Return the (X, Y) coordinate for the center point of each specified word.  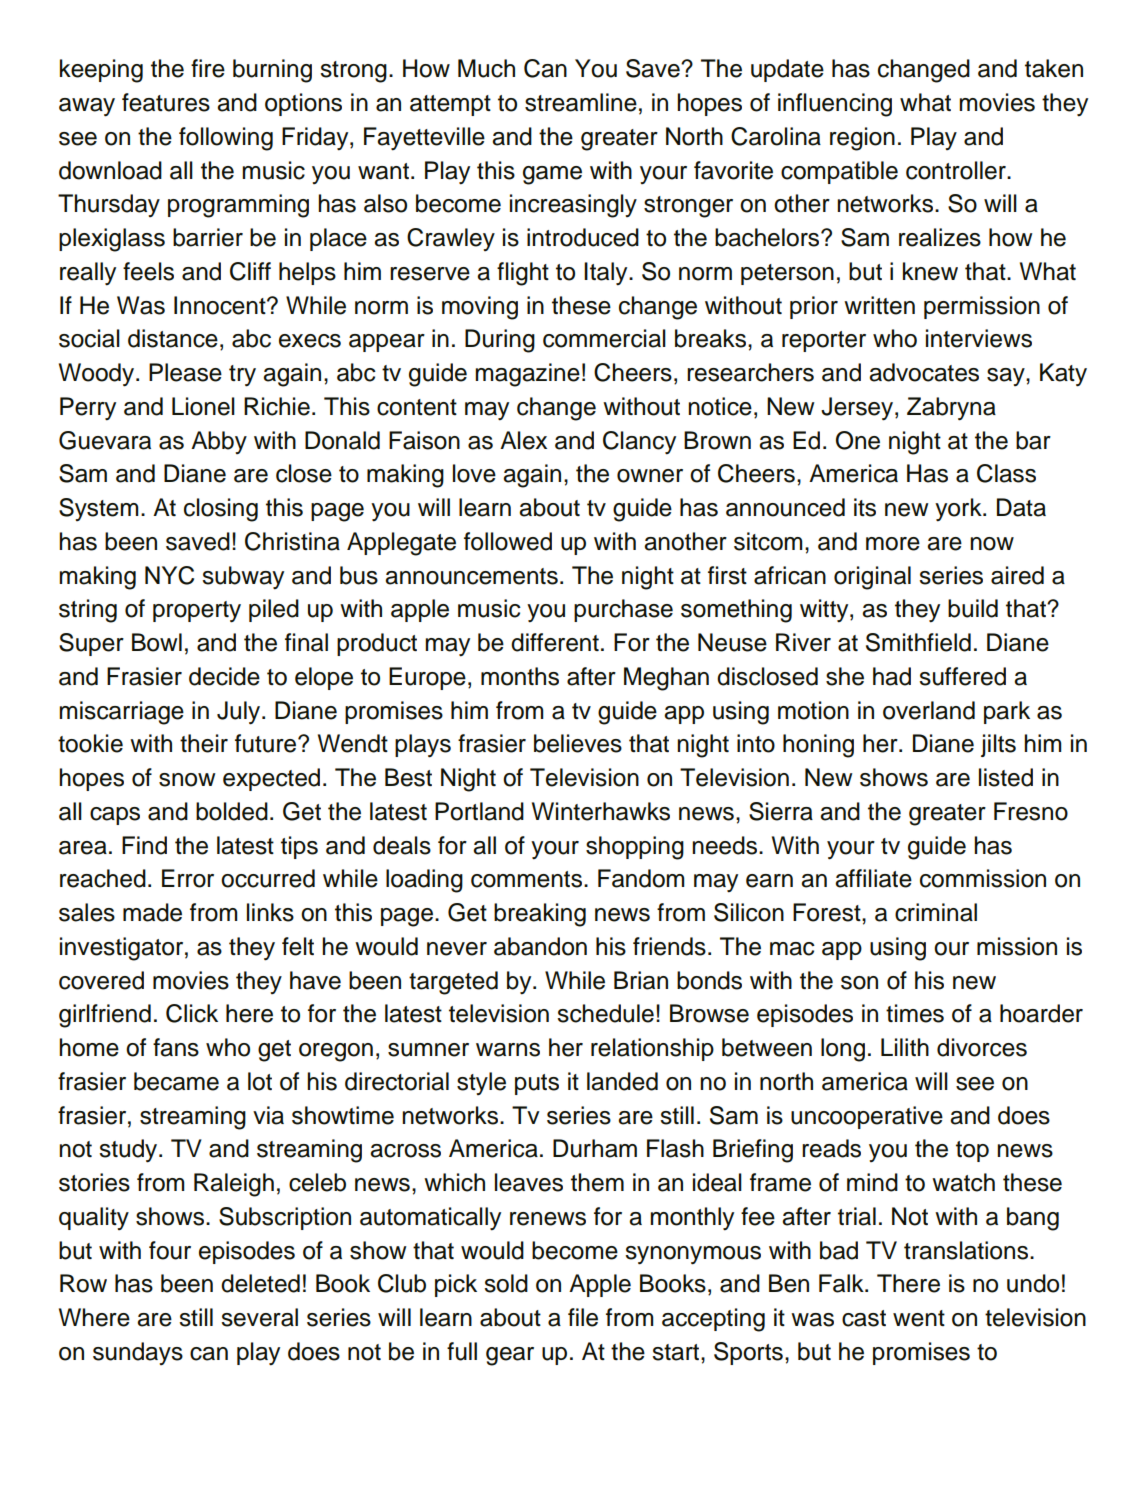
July (240, 713)
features (166, 102)
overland (929, 710)
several (259, 1317)
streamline (581, 102)
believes (578, 743)
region (862, 139)
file (583, 1317)
